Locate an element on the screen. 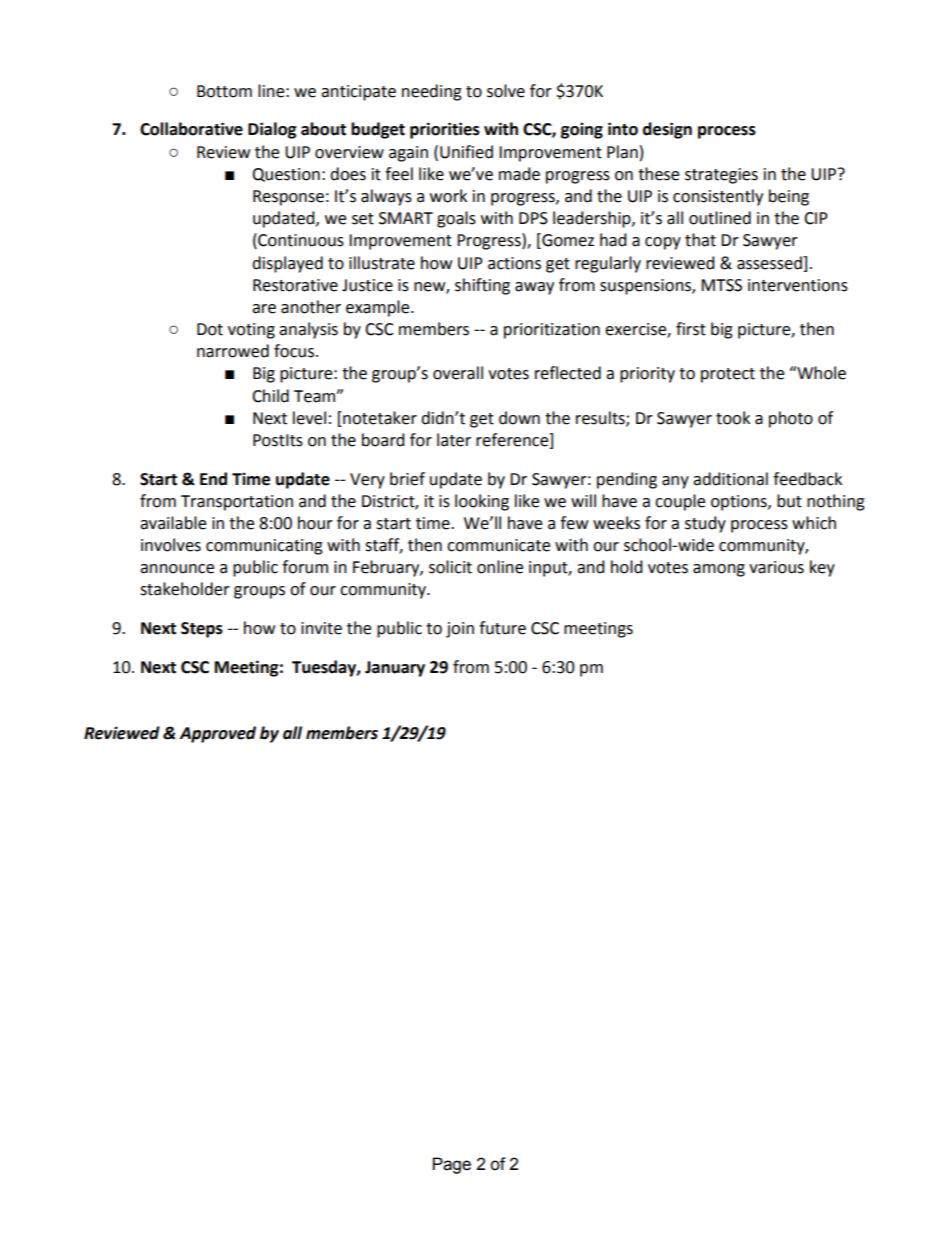 The height and width of the screenshot is (1233, 952). Steps is located at coordinates (202, 630).
